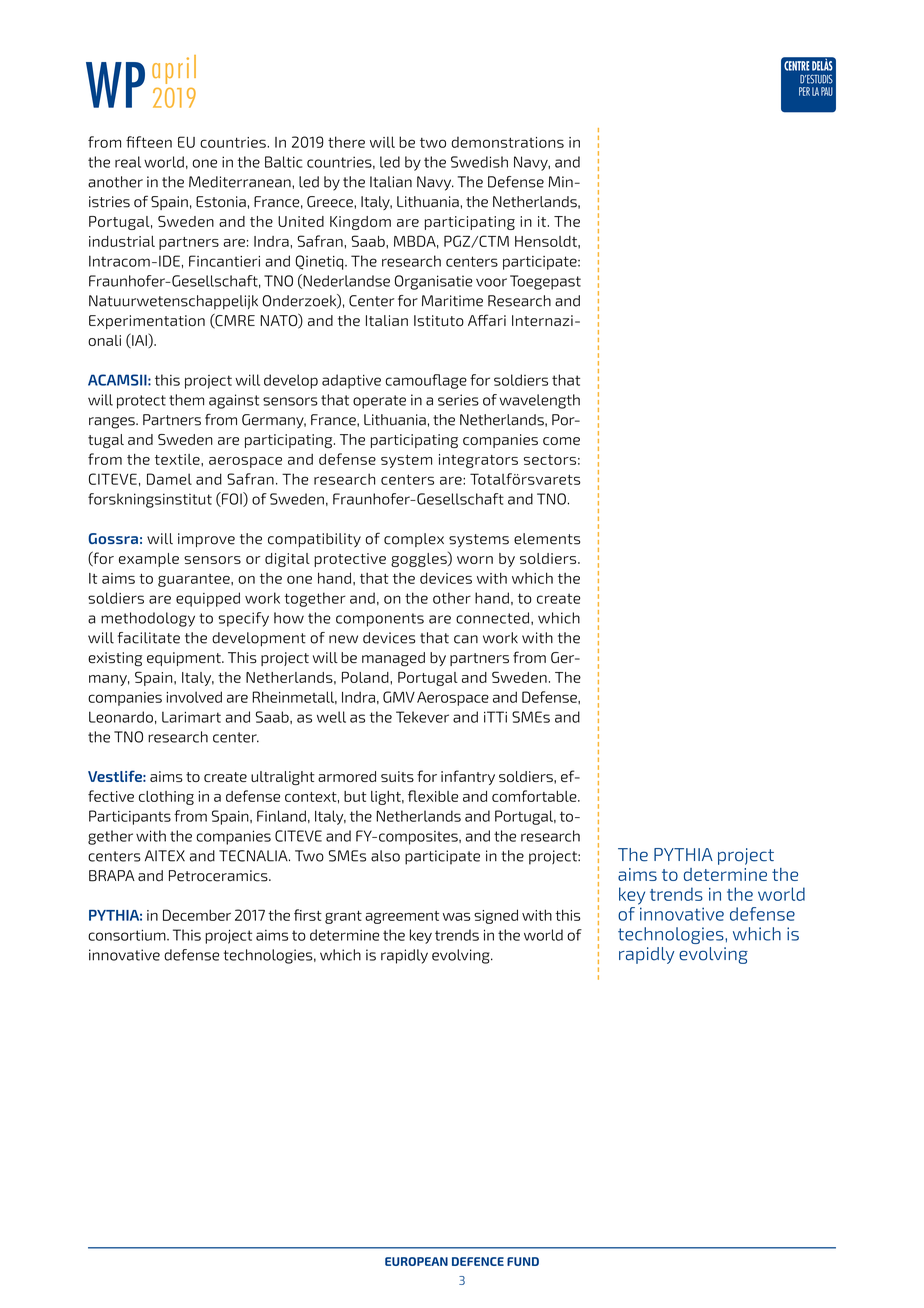  What do you see at coordinates (128, 935) in the document?
I see `consortium` at bounding box center [128, 935].
